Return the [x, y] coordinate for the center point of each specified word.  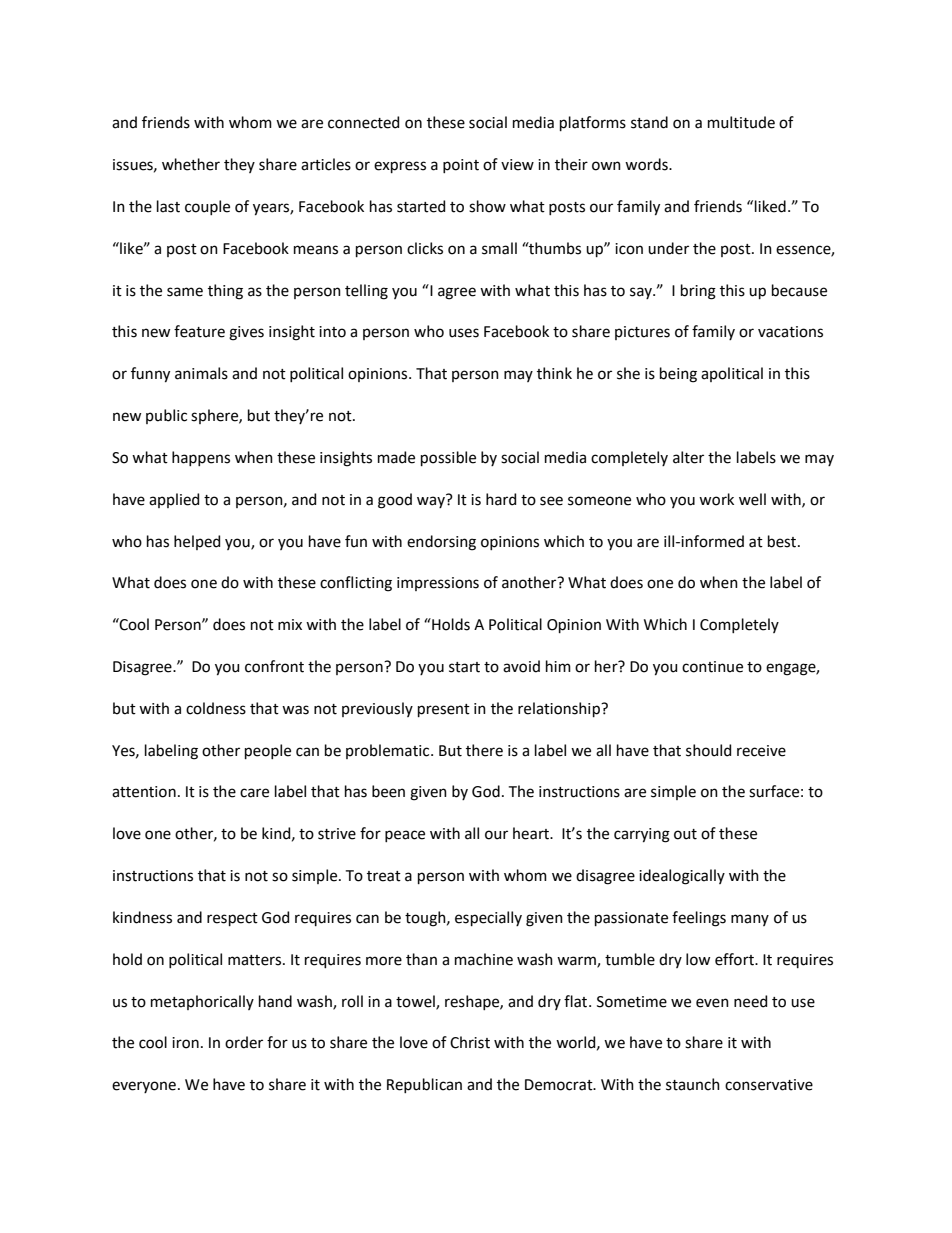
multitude [741, 122]
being [678, 375]
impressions [438, 584]
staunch [693, 1084]
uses [464, 333]
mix [290, 624]
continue [712, 667]
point [461, 166]
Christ [470, 1042]
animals [201, 373]
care [254, 793]
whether [191, 164]
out [685, 834]
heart [532, 833]
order [244, 1042]
